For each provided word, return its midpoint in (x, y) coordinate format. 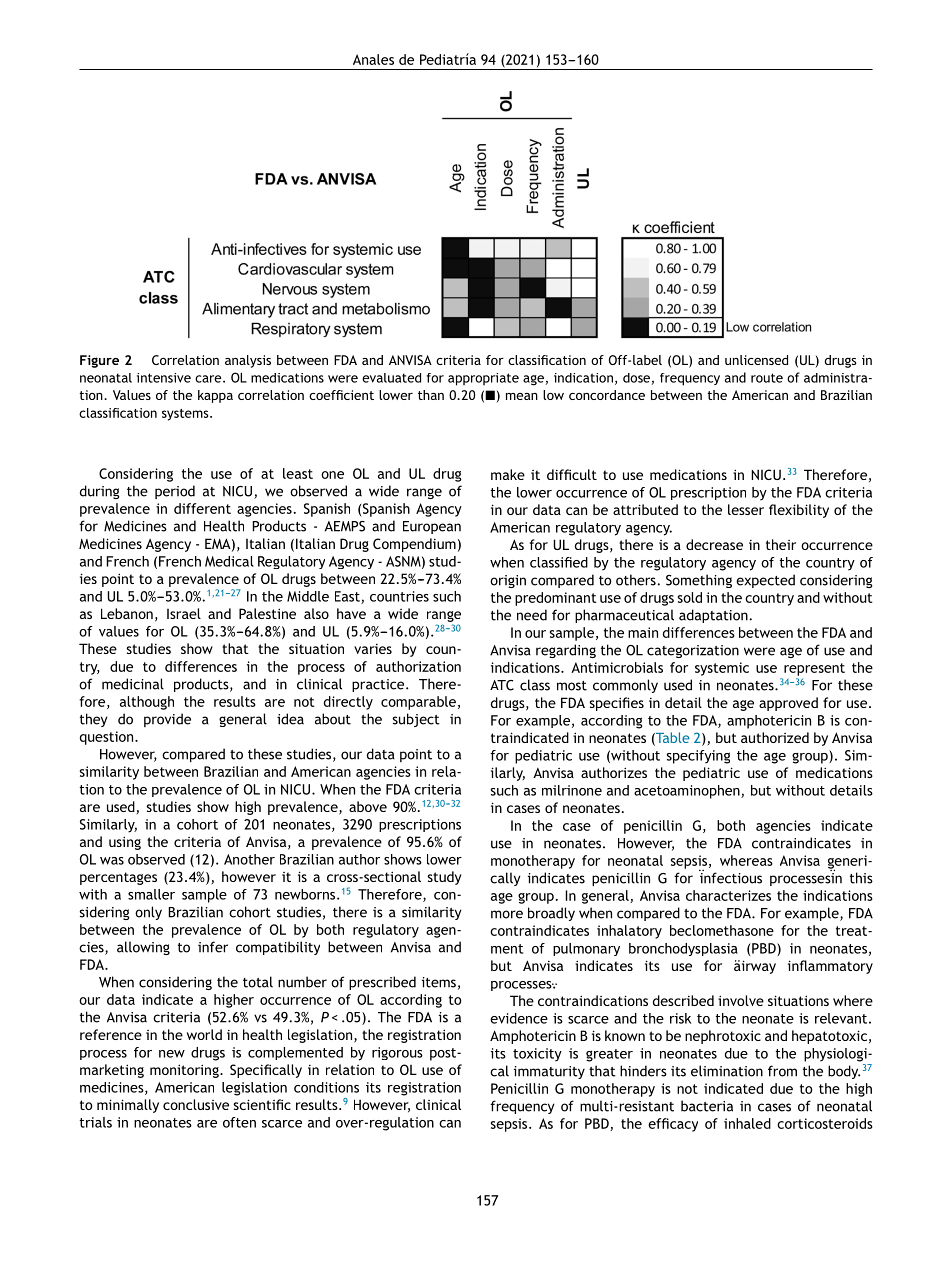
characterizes (728, 895)
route (767, 378)
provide (167, 720)
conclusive (196, 1104)
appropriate (483, 379)
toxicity (537, 1055)
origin (508, 581)
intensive (164, 378)
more (507, 914)
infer (213, 947)
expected (765, 581)
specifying (698, 757)
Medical (229, 561)
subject (416, 720)
